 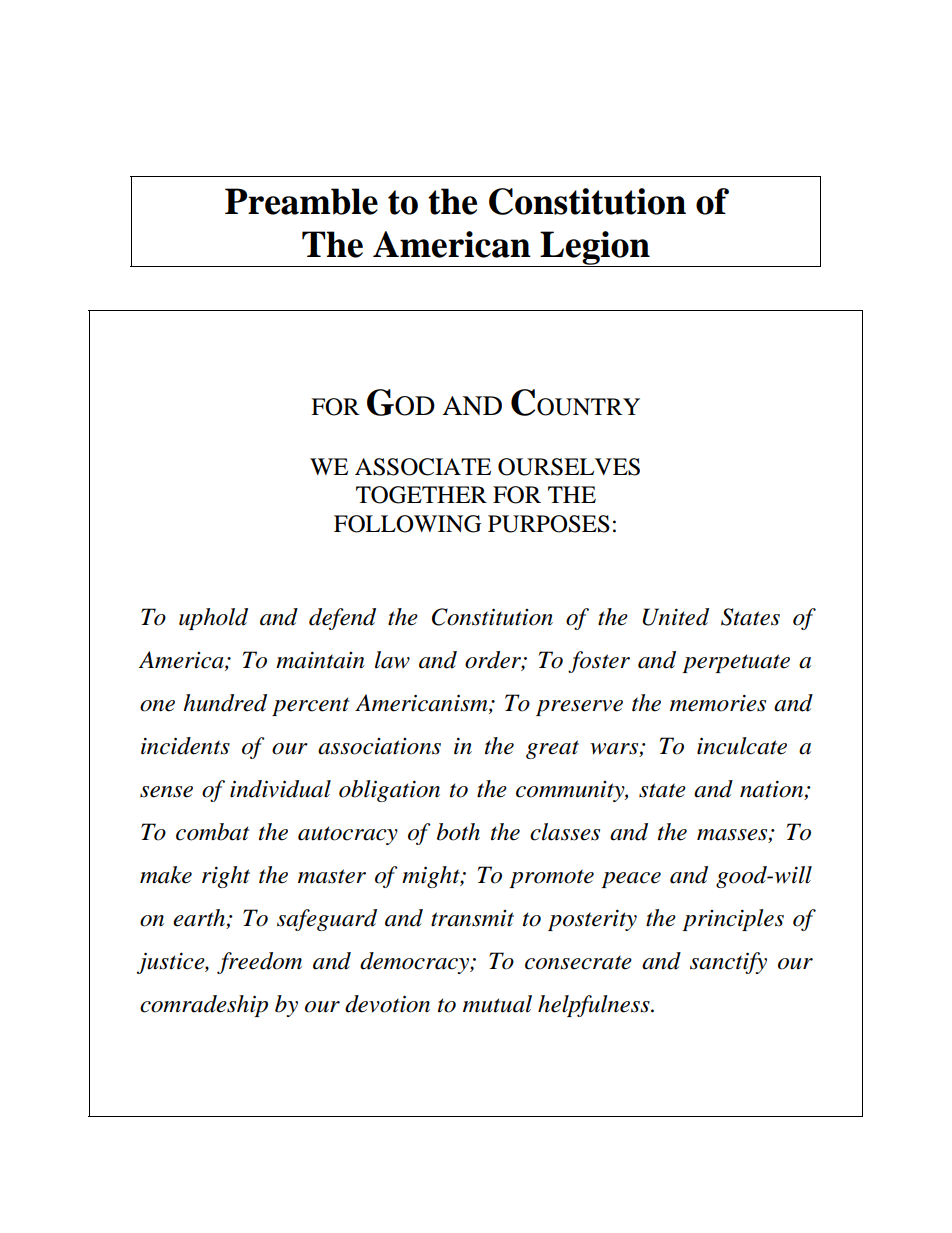 What do you see at coordinates (742, 746) in the image?
I see `inculcate` at bounding box center [742, 746].
